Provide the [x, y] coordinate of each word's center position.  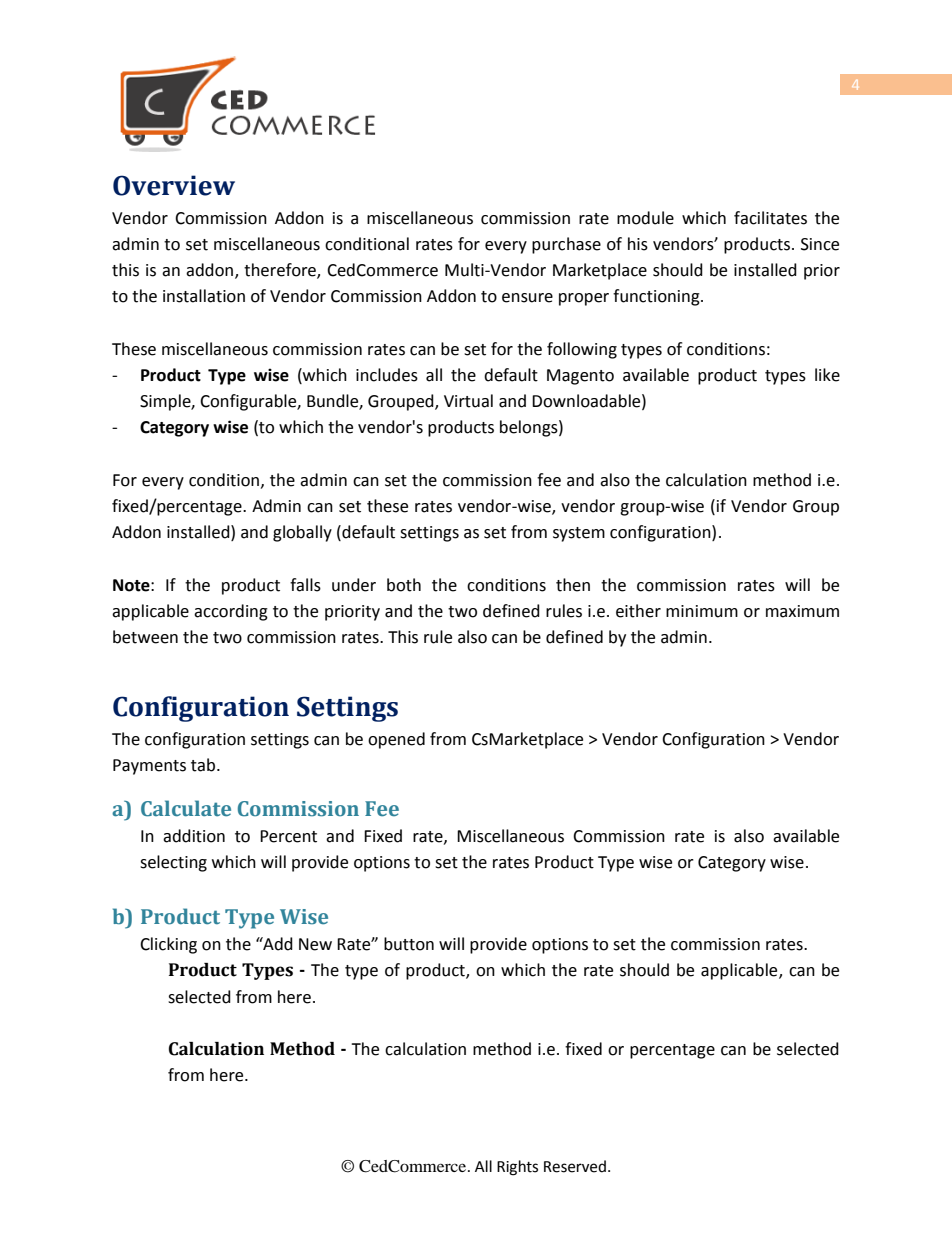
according [231, 612]
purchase [566, 245]
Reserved [575, 1166]
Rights [517, 1168]
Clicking [168, 945]
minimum [702, 611]
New [315, 944]
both [404, 585]
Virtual [468, 401]
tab [204, 765]
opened [396, 740]
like [827, 375]
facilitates [770, 218]
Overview [174, 185]
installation [204, 296]
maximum [802, 611]
